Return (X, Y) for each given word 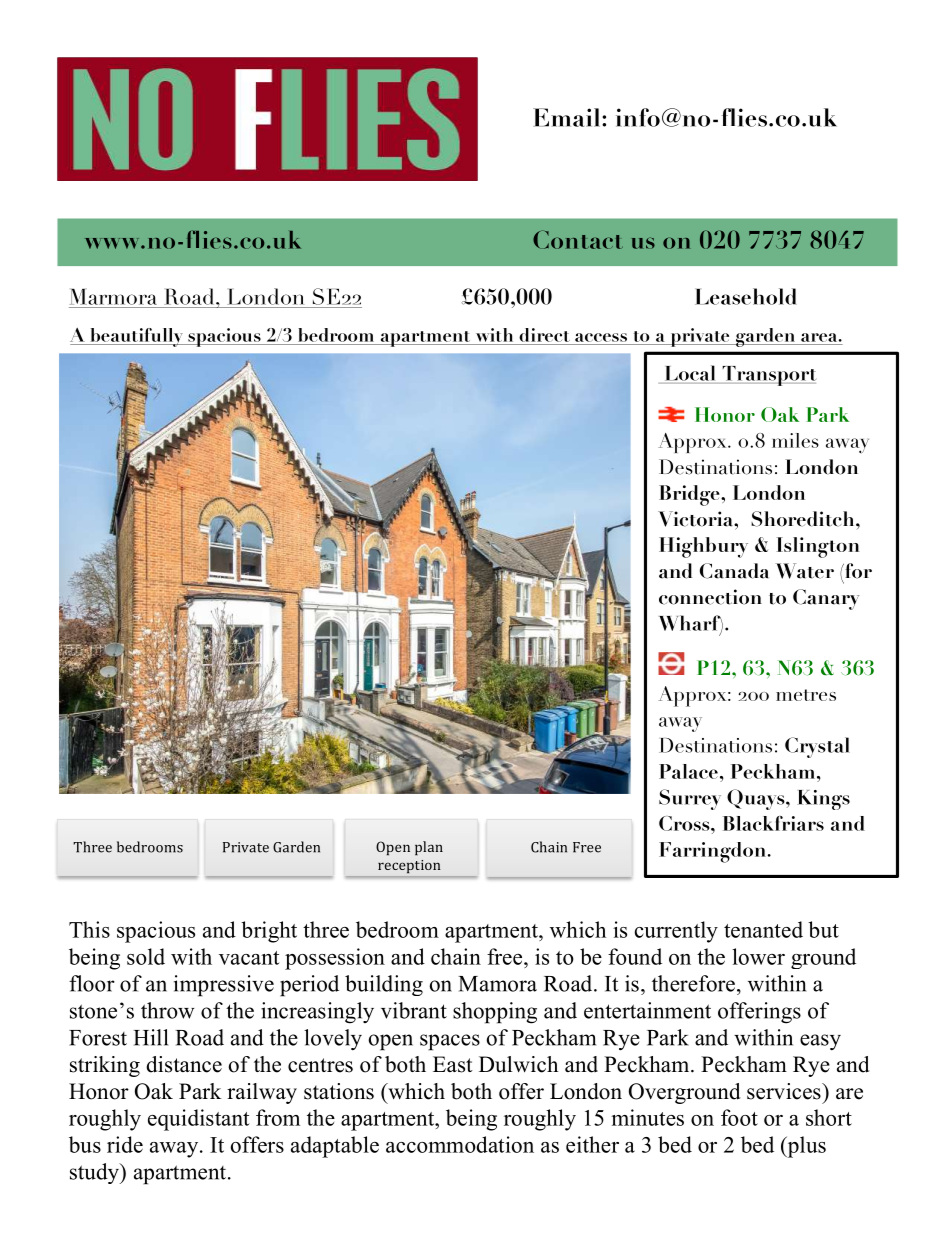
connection (710, 597)
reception (409, 866)
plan (429, 848)
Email (568, 117)
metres (806, 695)
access (601, 337)
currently (676, 932)
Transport (768, 376)
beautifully (136, 337)
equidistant (198, 1120)
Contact (578, 239)
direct (544, 335)
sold (146, 956)
